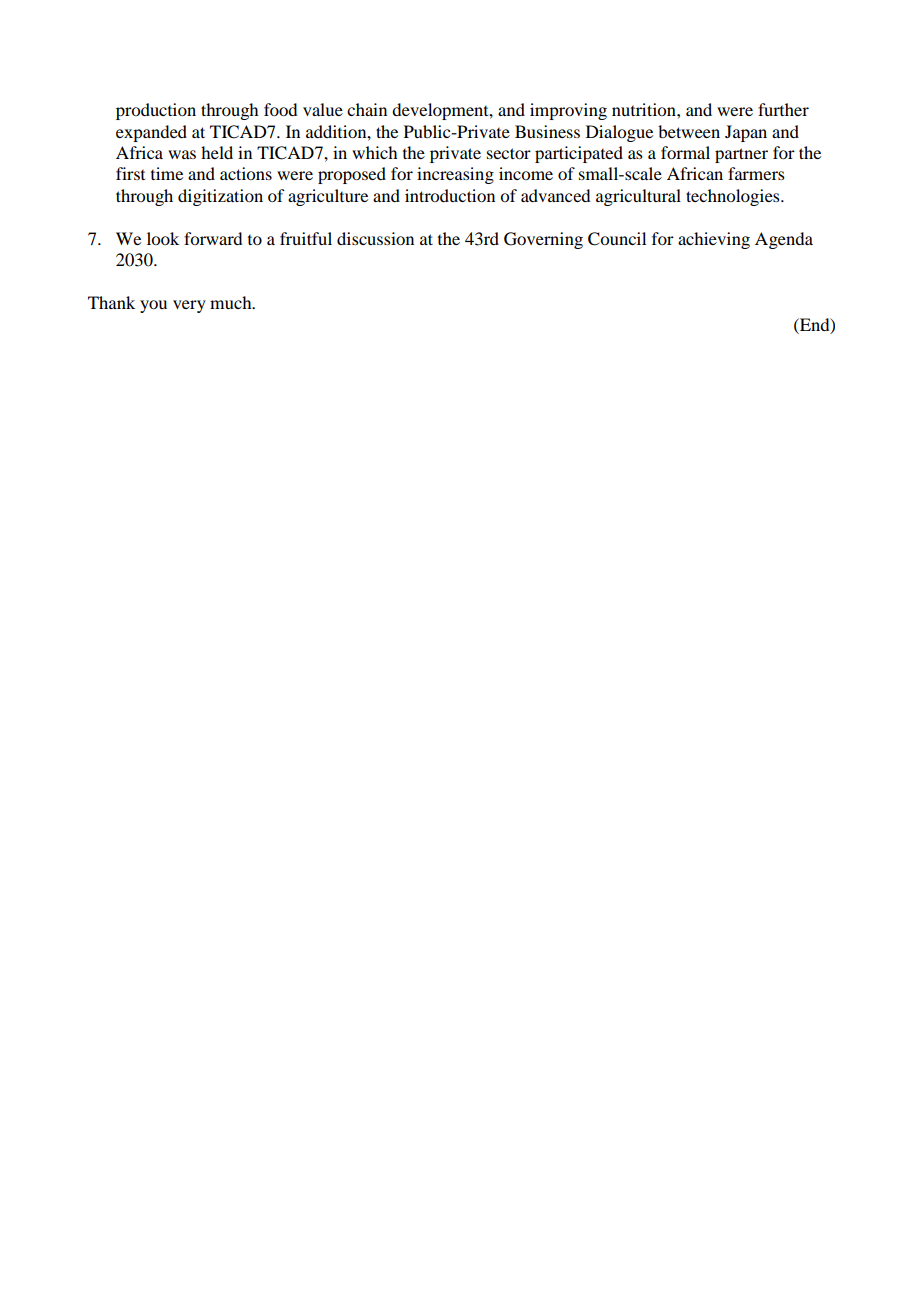  Describe the element at coordinates (375, 238) in the document. I see `discussion` at that location.
